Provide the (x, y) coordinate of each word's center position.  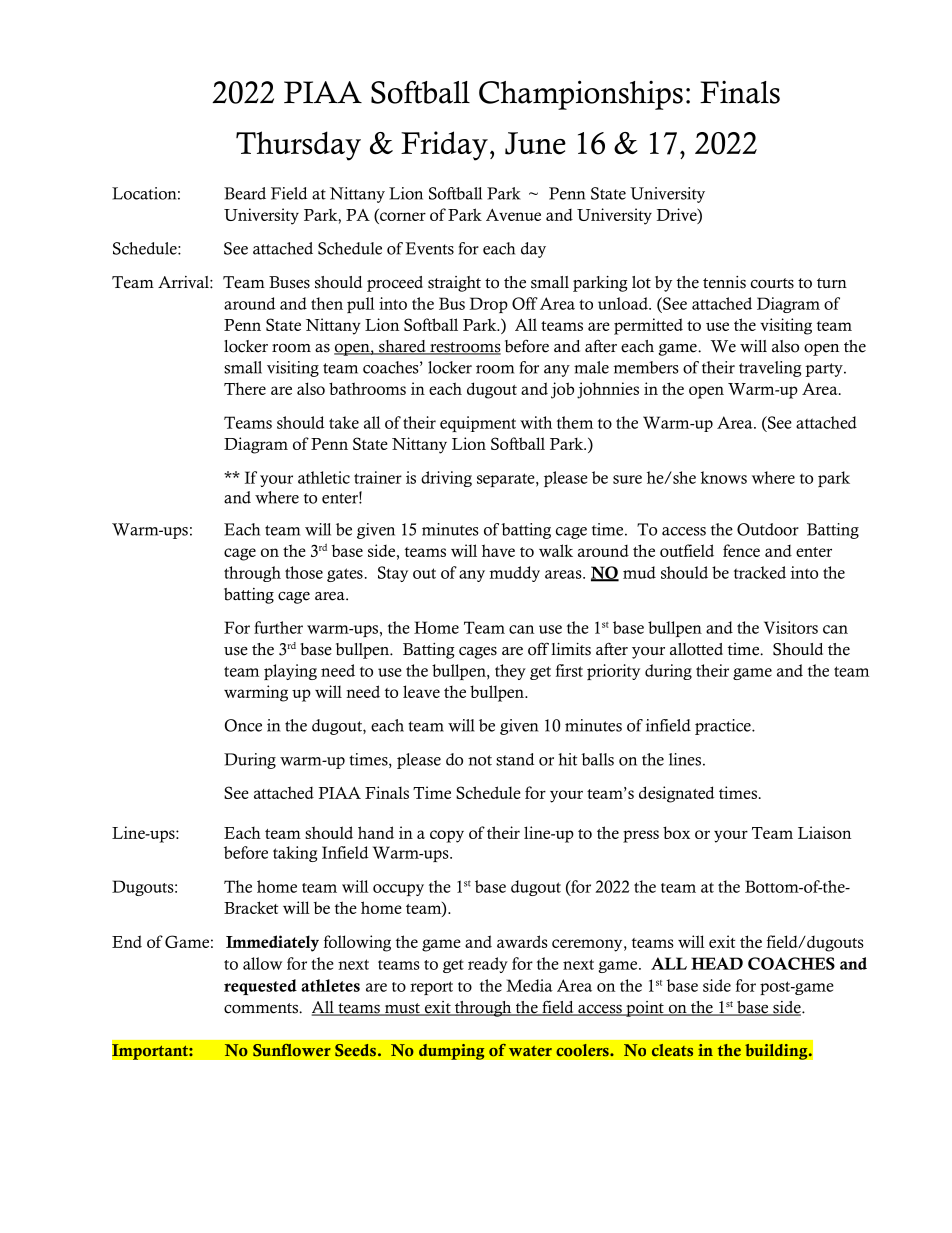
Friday (444, 146)
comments (262, 1008)
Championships (581, 95)
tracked (760, 572)
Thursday (298, 146)
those (304, 572)
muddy (514, 574)
